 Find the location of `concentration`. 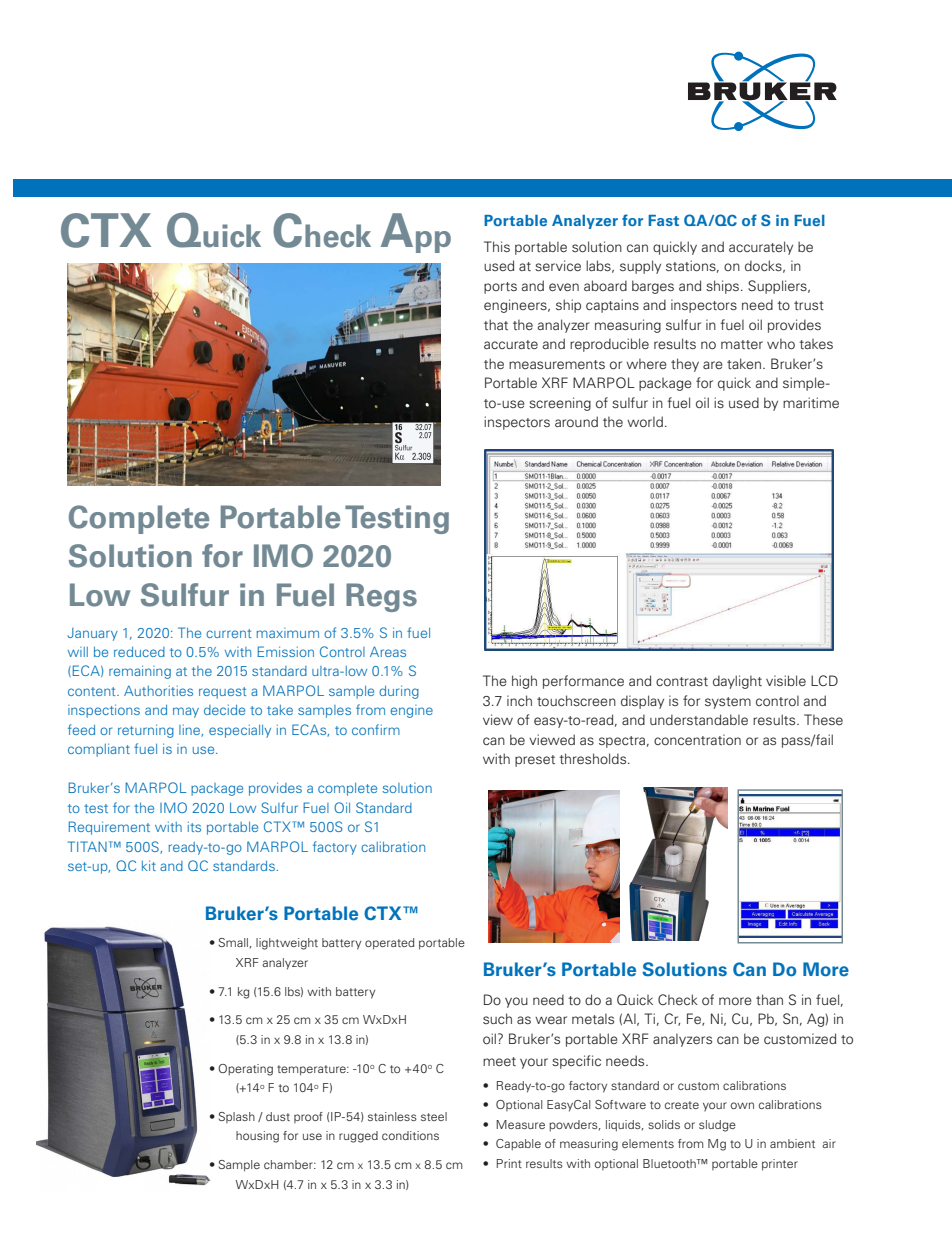

concentration is located at coordinates (697, 739).
